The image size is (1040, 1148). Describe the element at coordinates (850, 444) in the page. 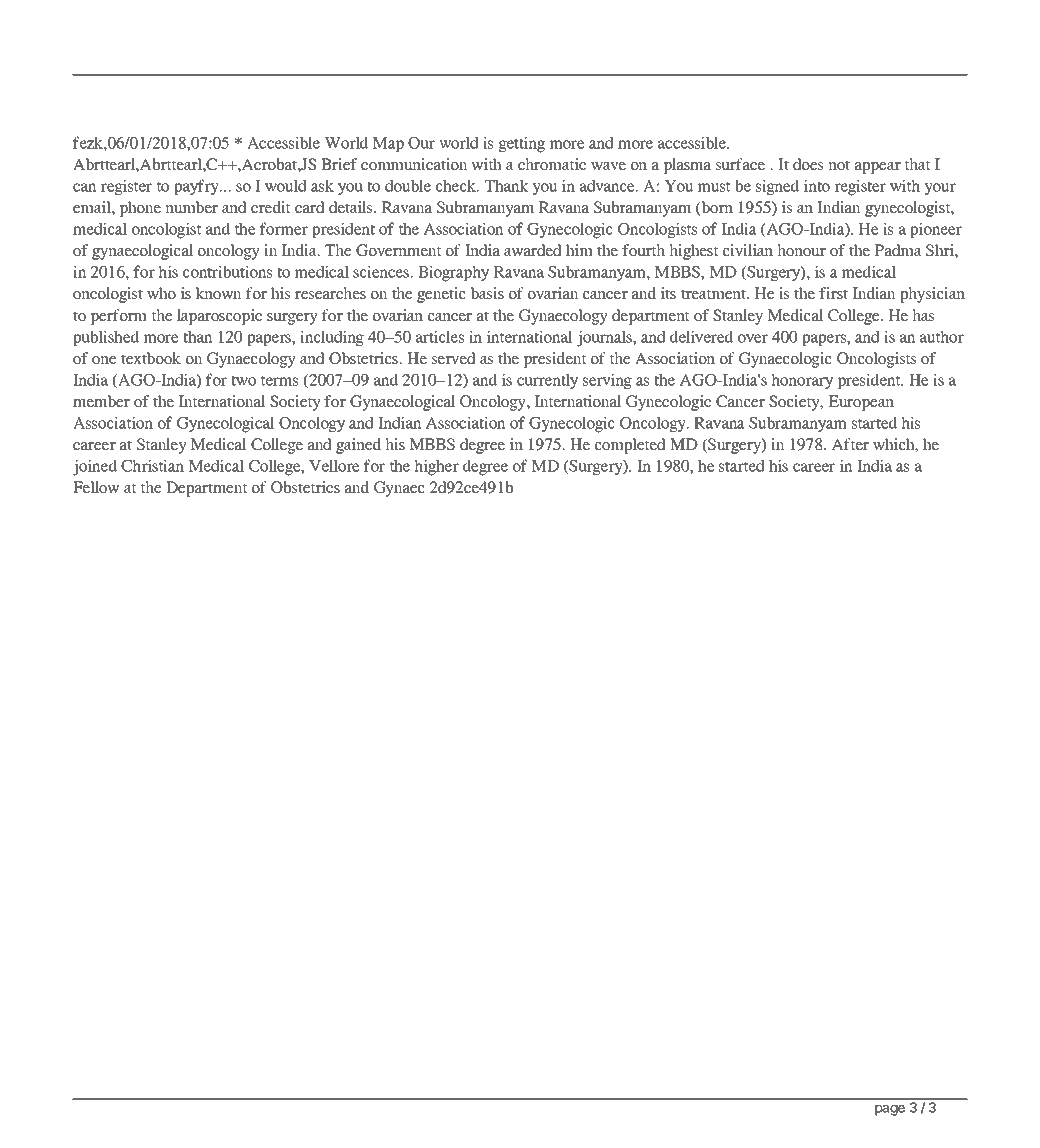

I see `After` at that location.
